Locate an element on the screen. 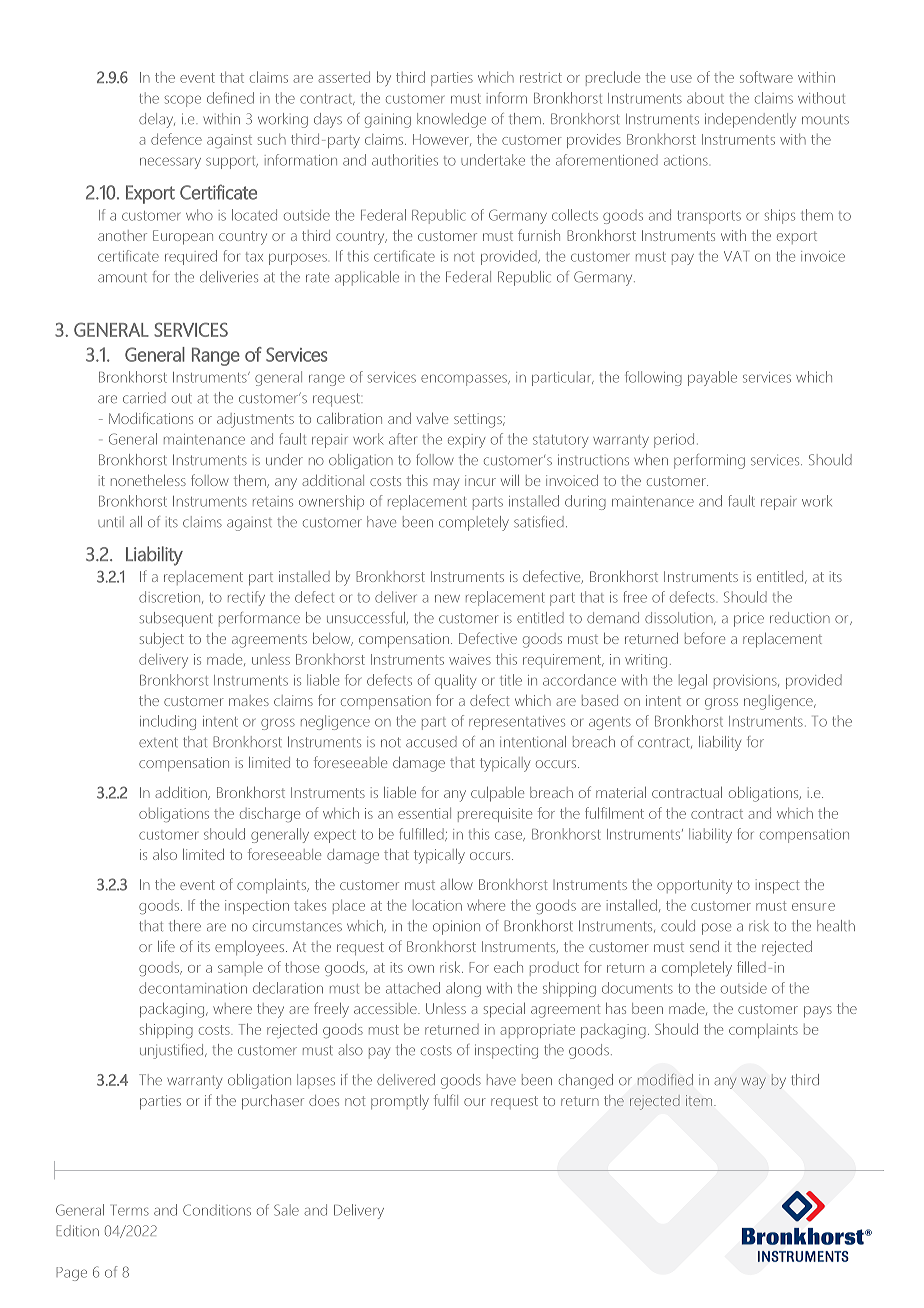 This screenshot has height=1308, width=924. knowledge is located at coordinates (451, 120).
